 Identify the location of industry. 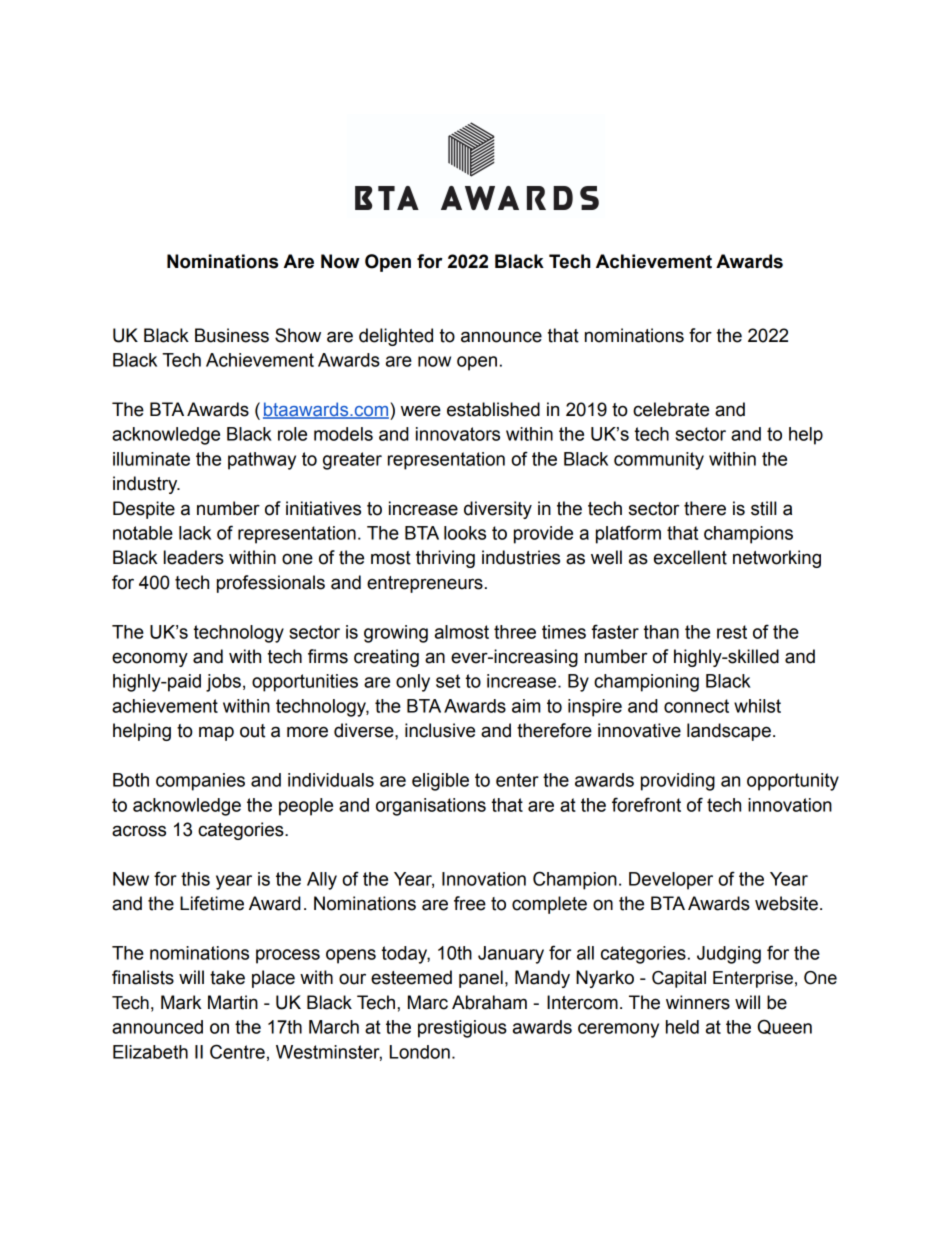
(146, 485).
